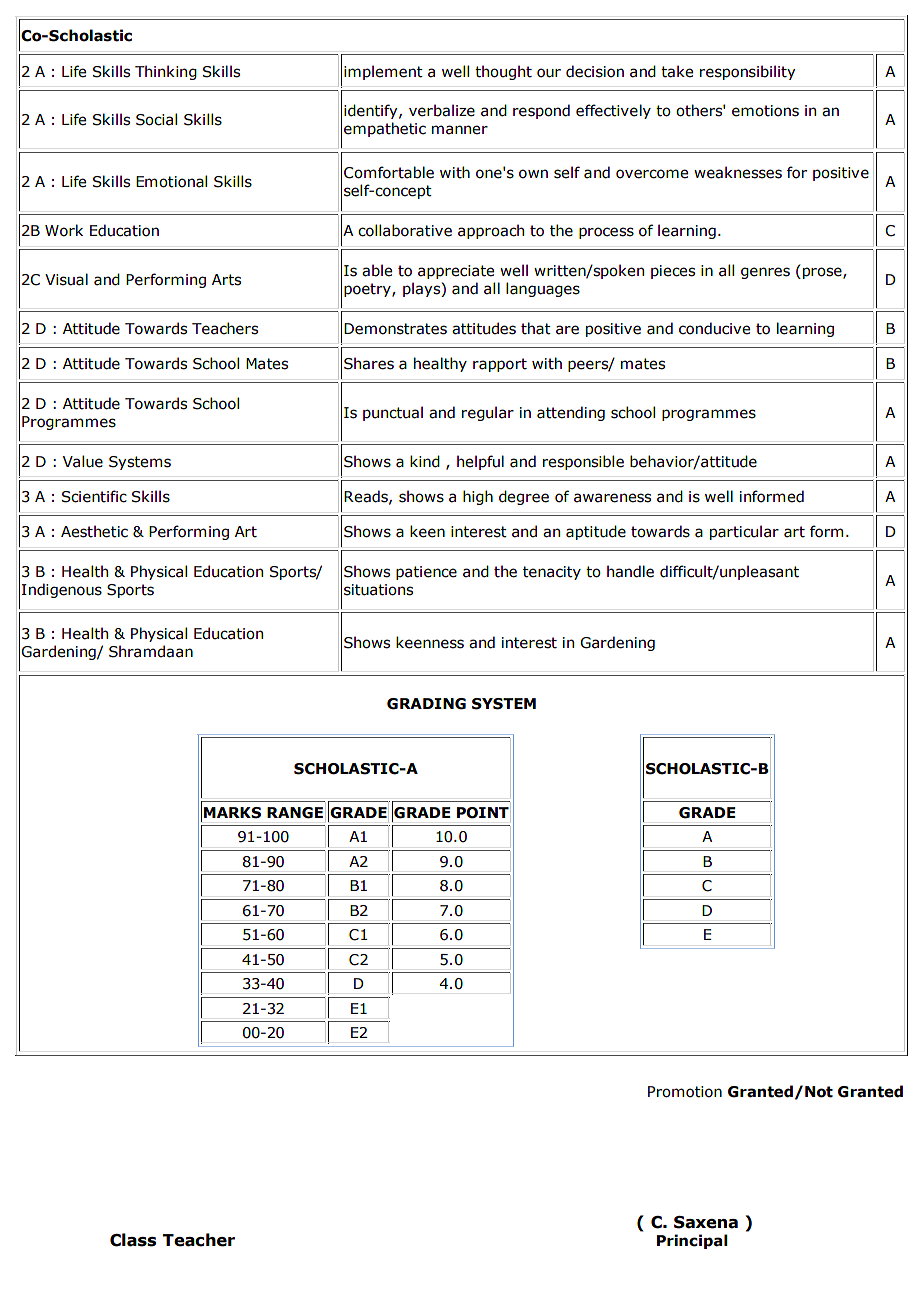 The image size is (924, 1308). Describe the element at coordinates (133, 1240) in the screenshot. I see `Class` at that location.
